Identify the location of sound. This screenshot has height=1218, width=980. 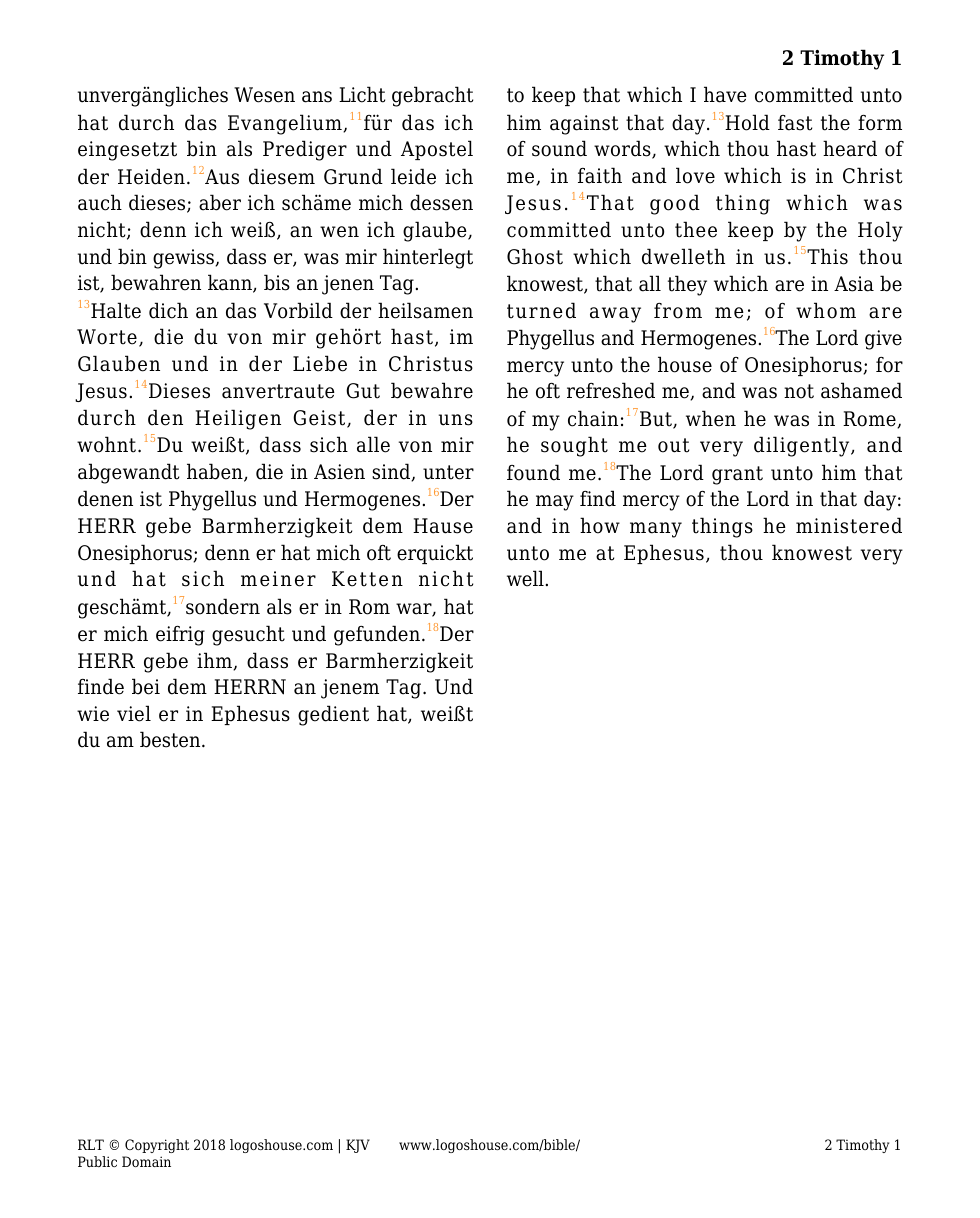
(559, 148).
